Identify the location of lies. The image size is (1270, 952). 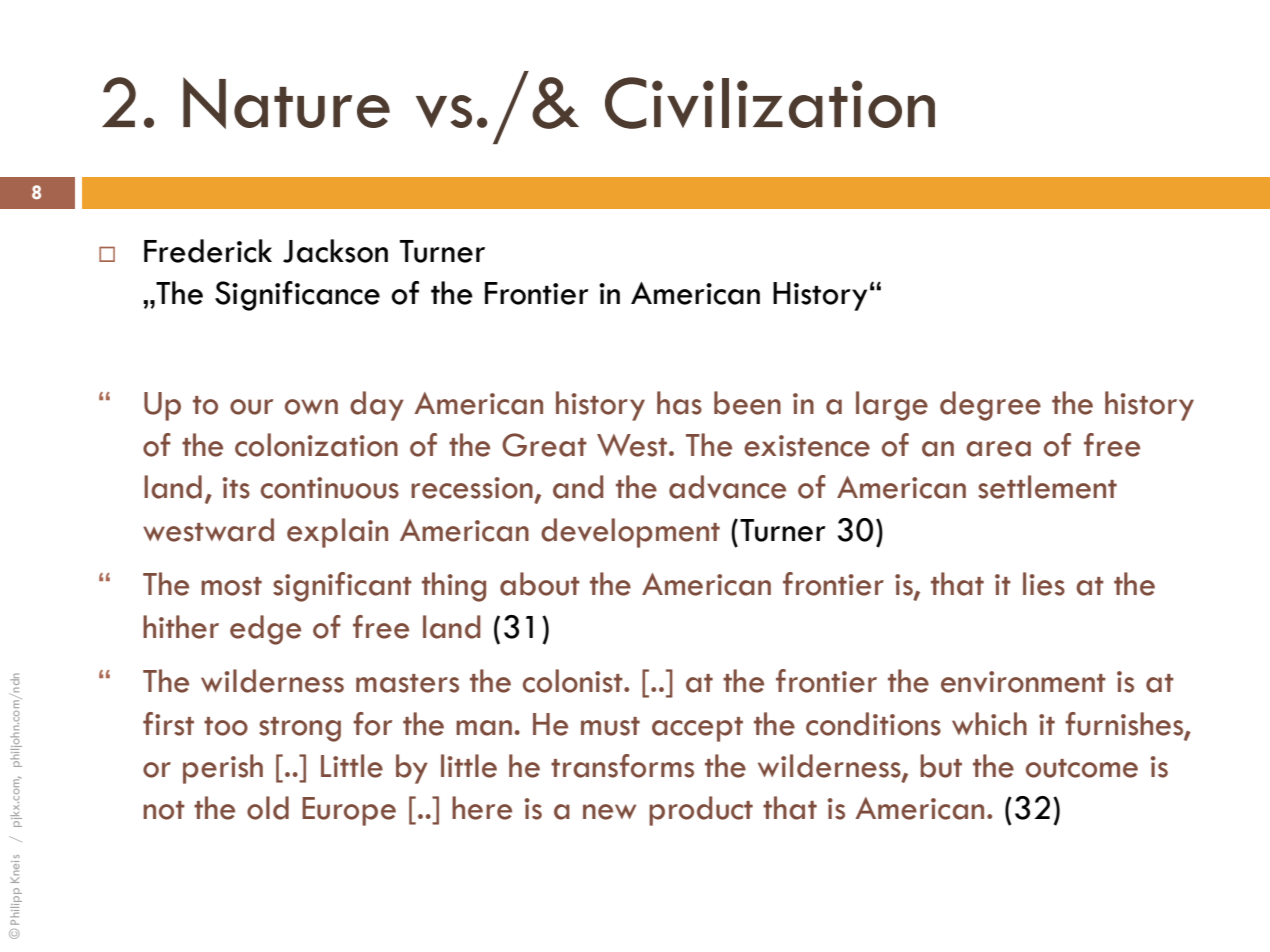
(1044, 584).
